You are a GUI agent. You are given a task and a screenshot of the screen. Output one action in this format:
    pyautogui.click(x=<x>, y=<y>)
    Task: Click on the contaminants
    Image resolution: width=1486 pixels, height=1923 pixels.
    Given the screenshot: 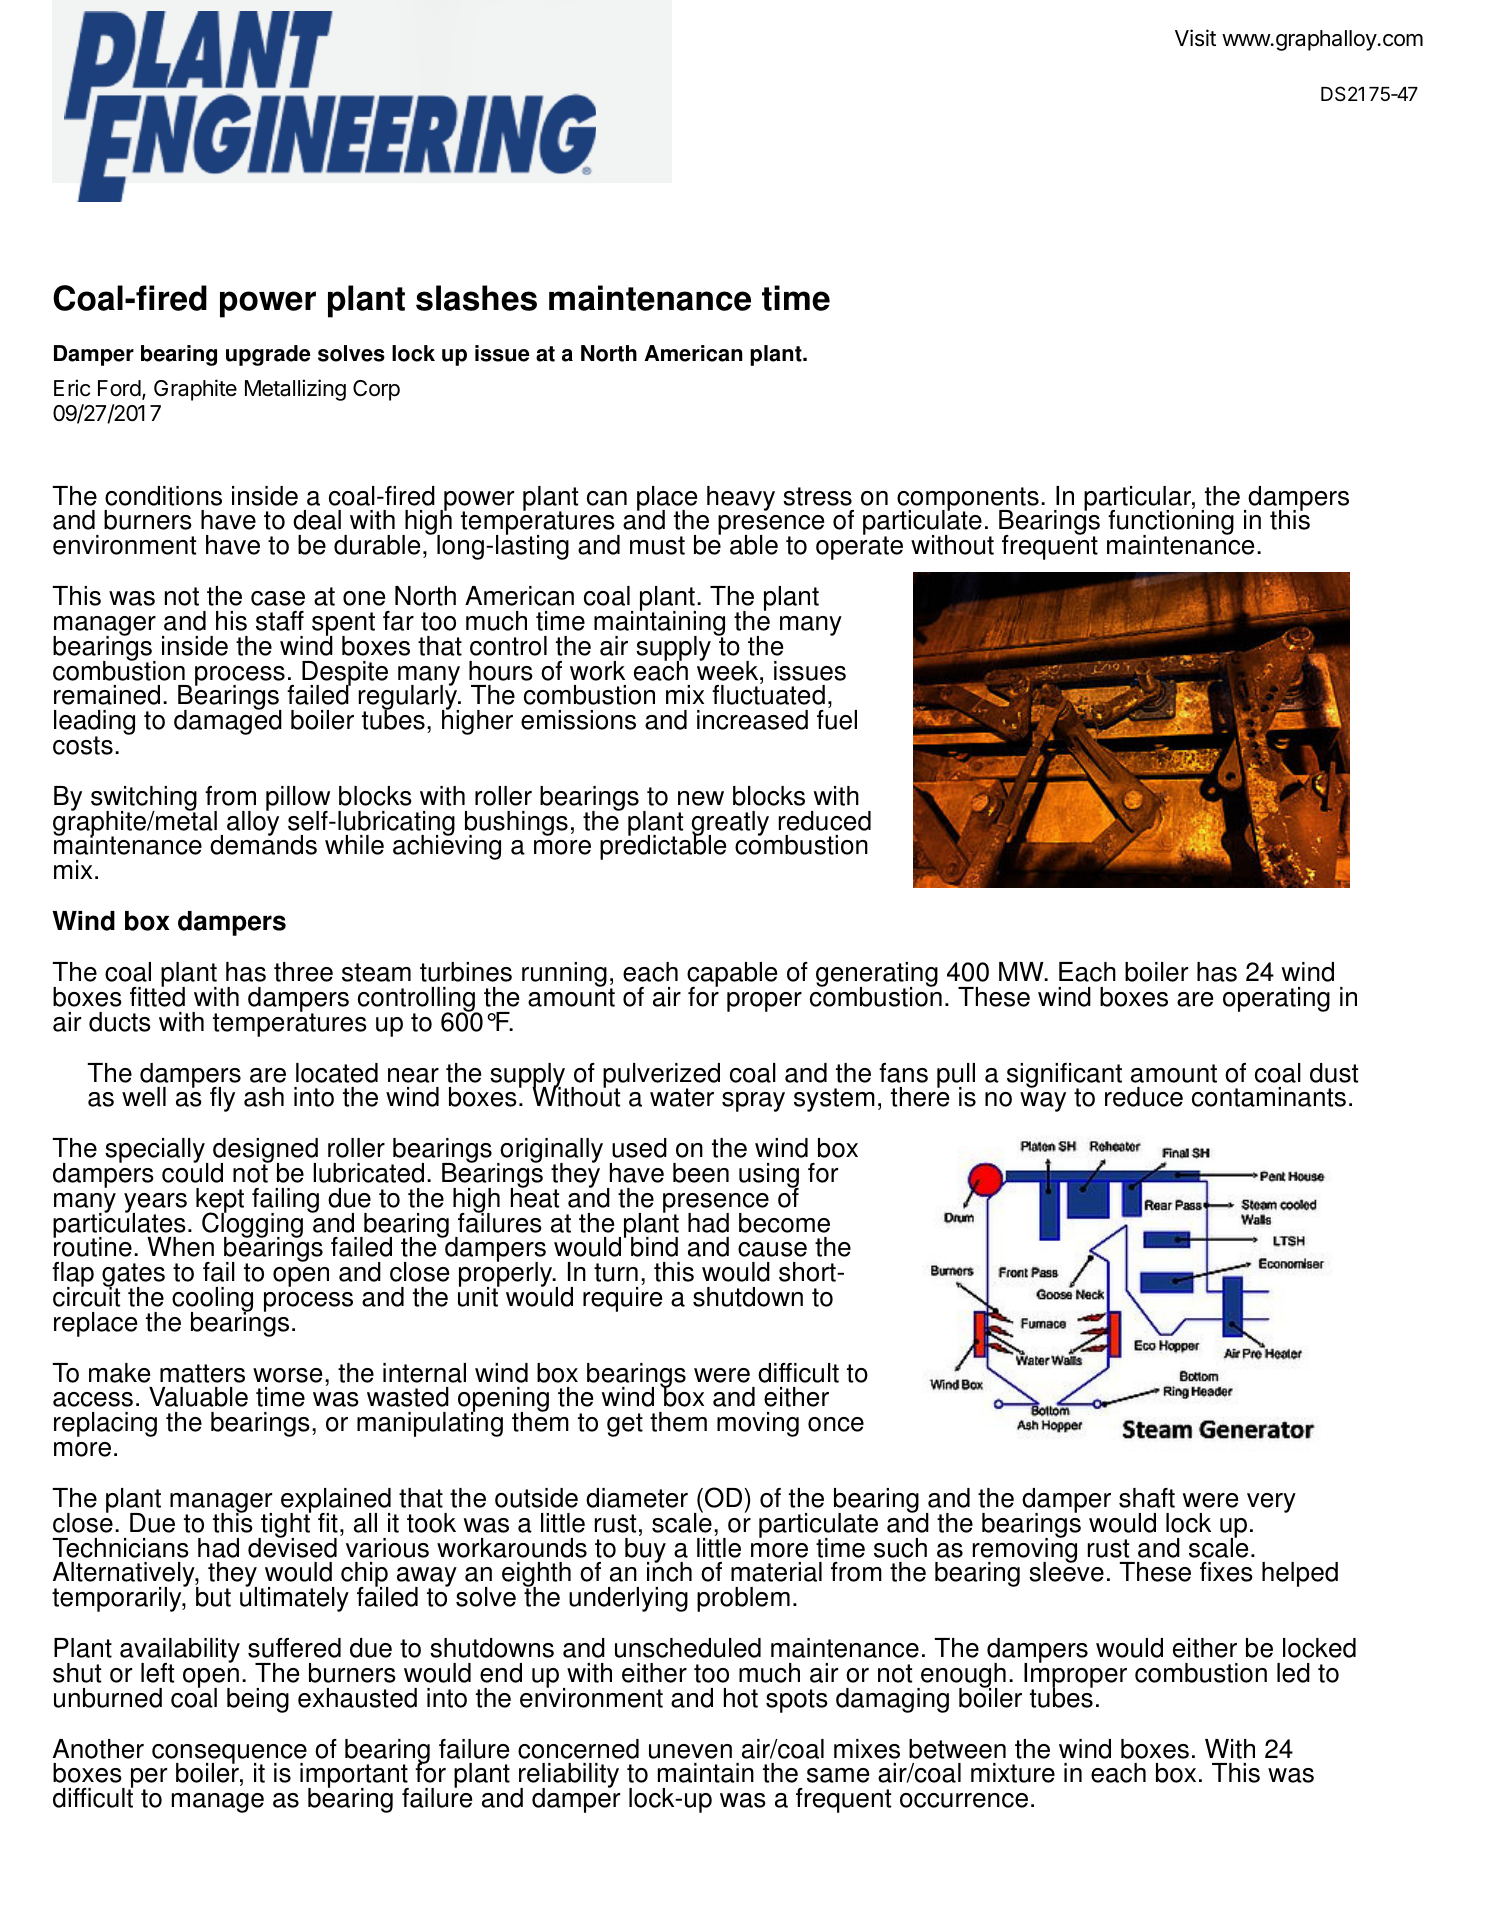 What is the action you would take?
    pyautogui.click(x=1269, y=1097)
